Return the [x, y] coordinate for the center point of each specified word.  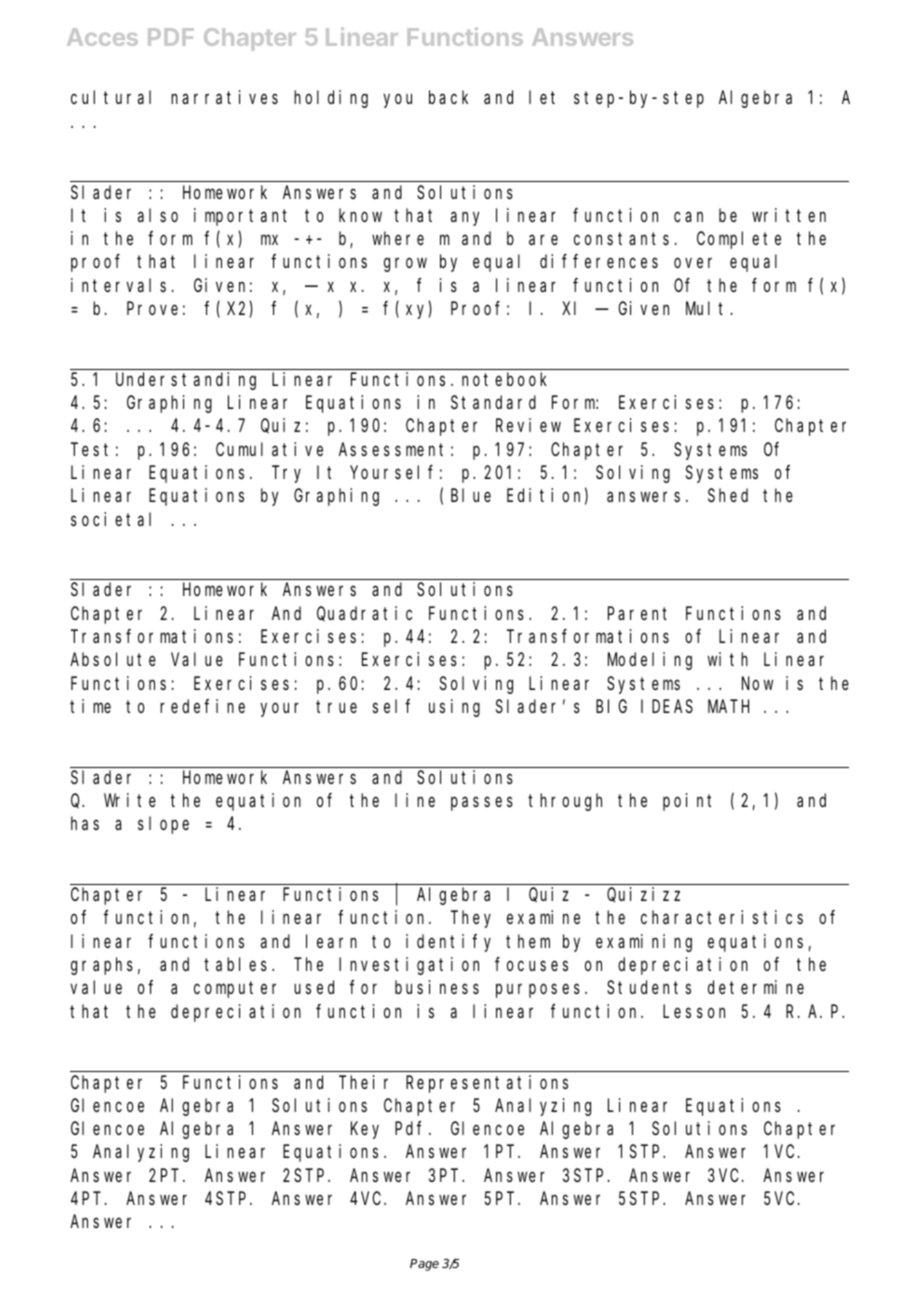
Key [365, 1131]
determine [756, 987]
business [437, 987]
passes [482, 804]
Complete [739, 240]
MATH [728, 707]
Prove [152, 309]
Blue [471, 495]
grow [405, 265]
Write [130, 800]
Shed [728, 495]
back [448, 97]
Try [288, 475]
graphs [102, 966]
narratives [224, 97]
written [789, 215]
